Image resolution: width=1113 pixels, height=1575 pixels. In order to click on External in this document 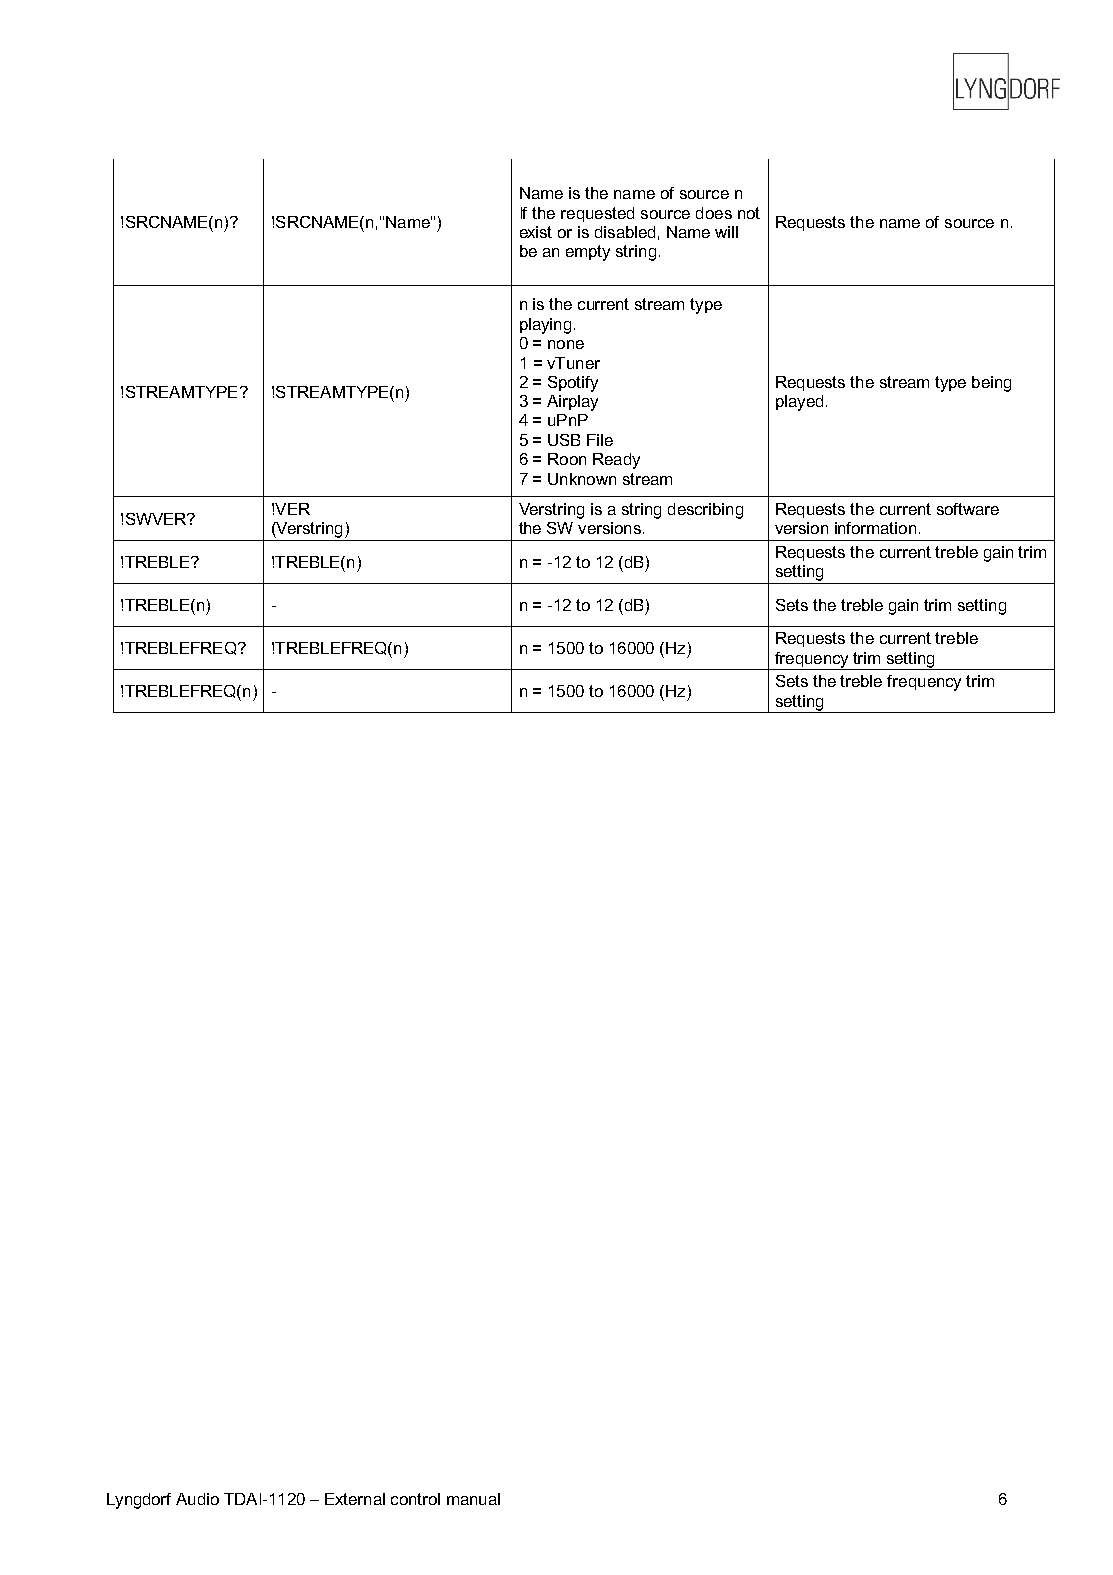, I will do `click(355, 1499)`.
